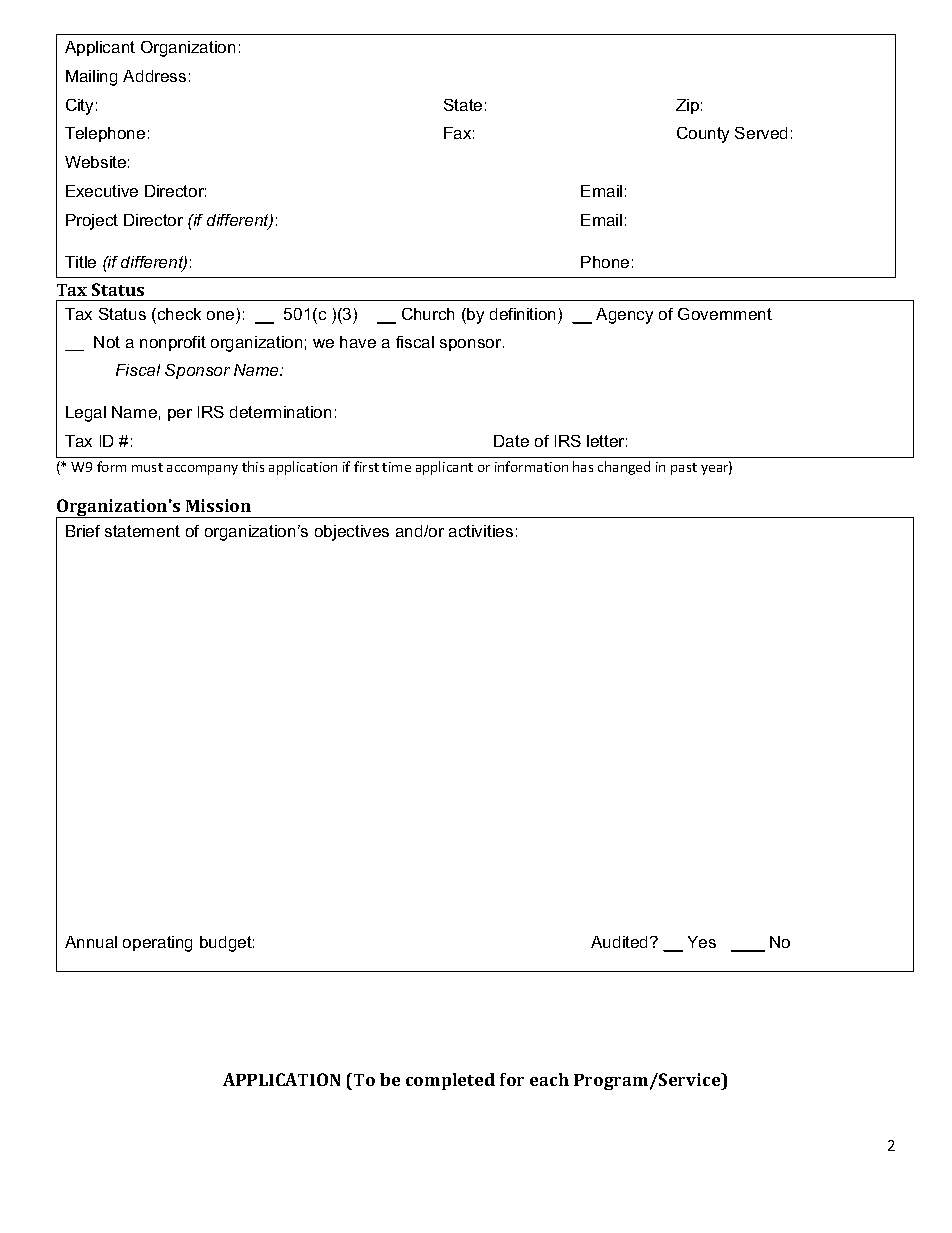 The height and width of the document is (1233, 952). Describe the element at coordinates (702, 942) in the document. I see `Yes` at that location.
